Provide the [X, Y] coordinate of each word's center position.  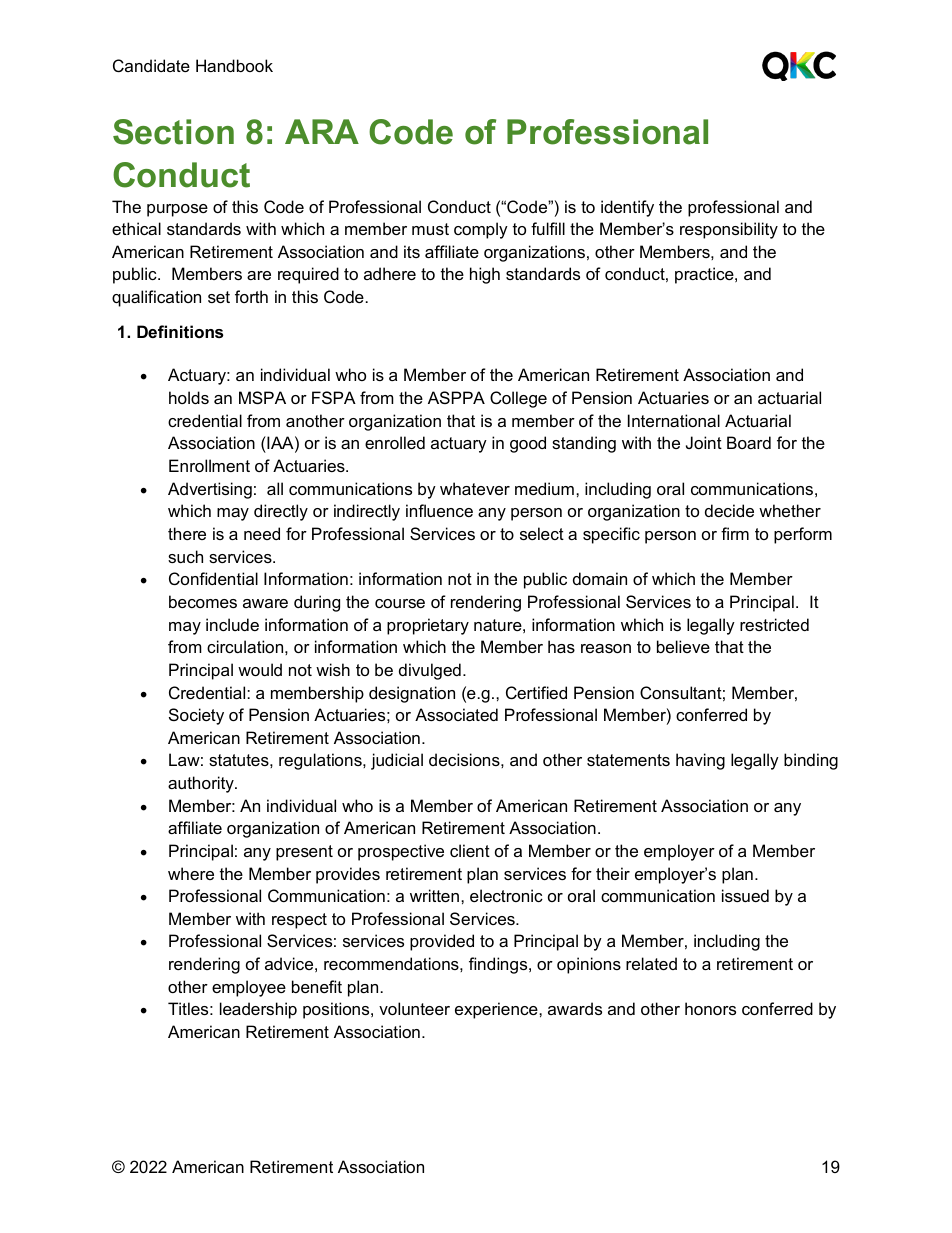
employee [249, 988]
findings [499, 965]
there [187, 533]
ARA [322, 131]
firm [735, 533]
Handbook [234, 65]
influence [439, 510]
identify [627, 208]
